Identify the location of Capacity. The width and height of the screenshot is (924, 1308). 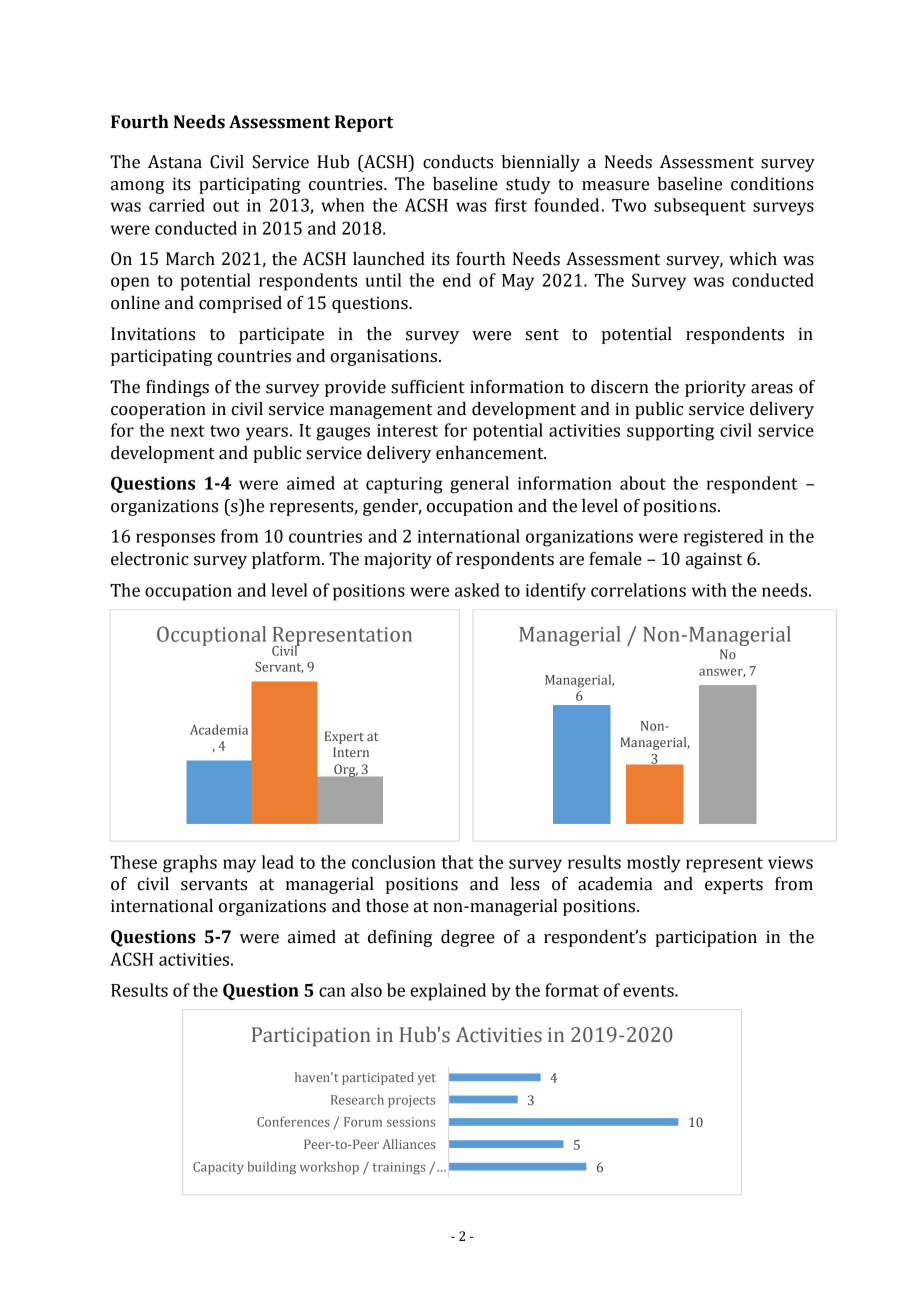
(218, 1168).
